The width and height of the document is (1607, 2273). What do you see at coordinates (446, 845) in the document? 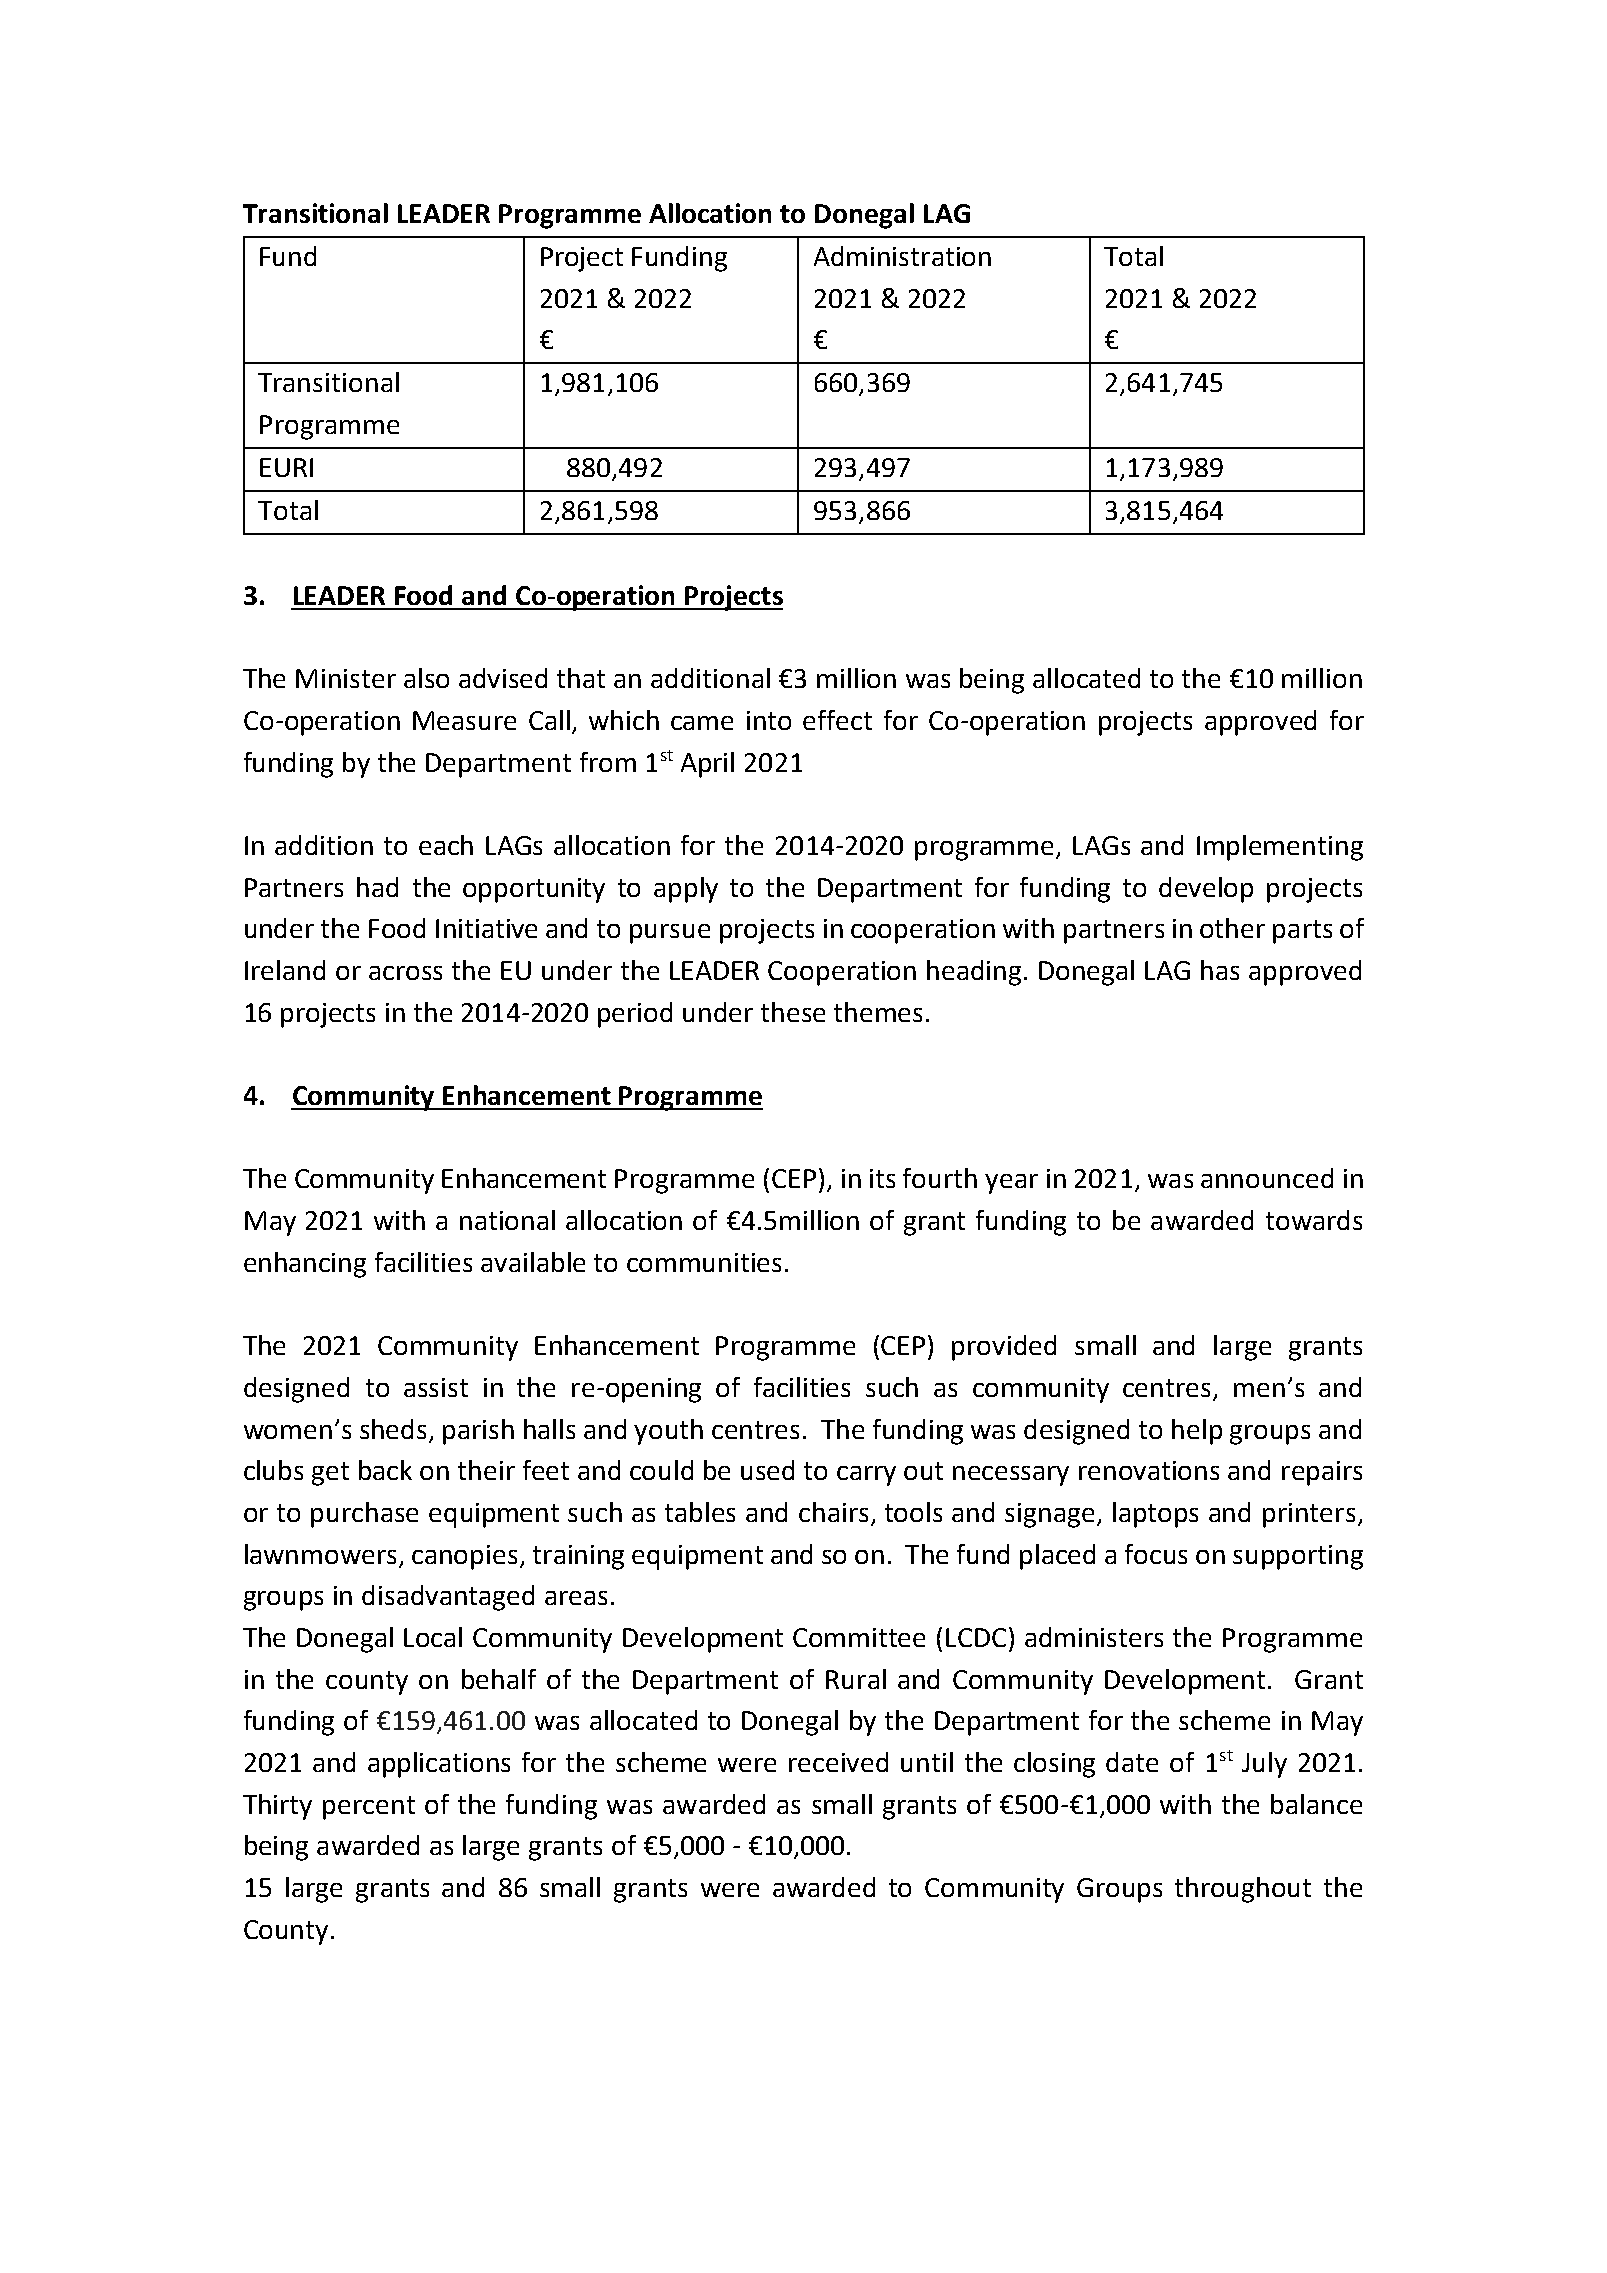
I see `each` at bounding box center [446, 845].
